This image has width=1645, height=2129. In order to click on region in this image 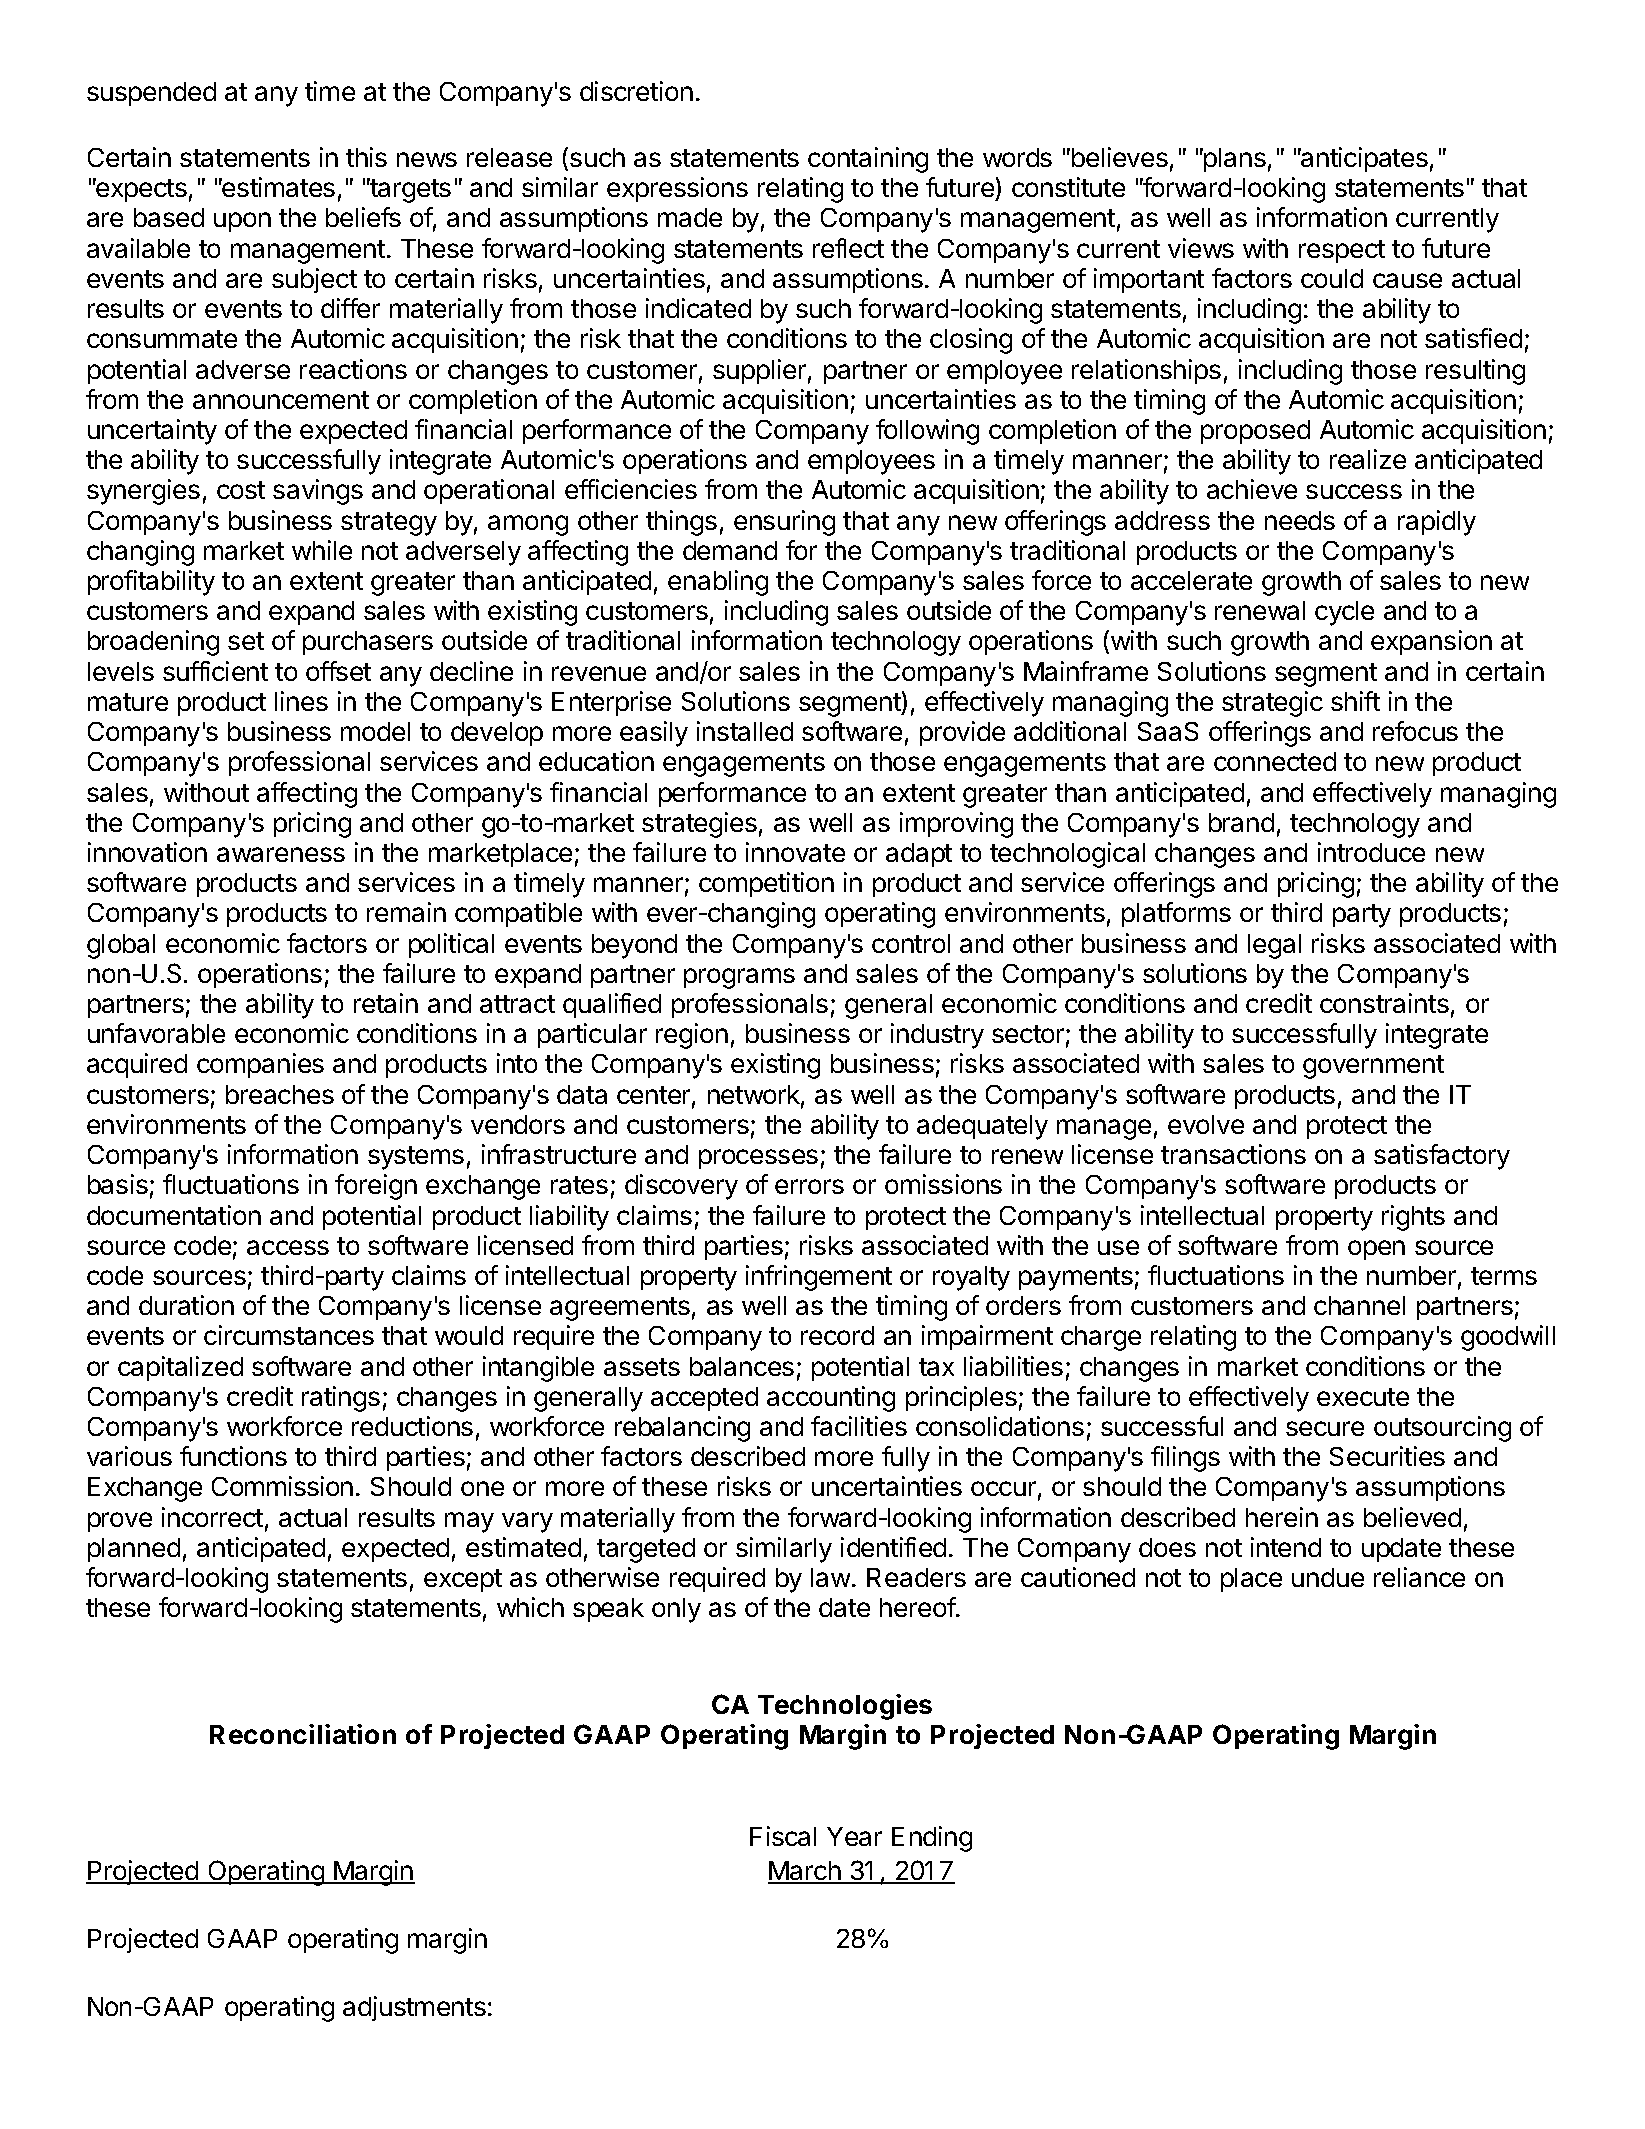, I will do `click(692, 1036)`.
